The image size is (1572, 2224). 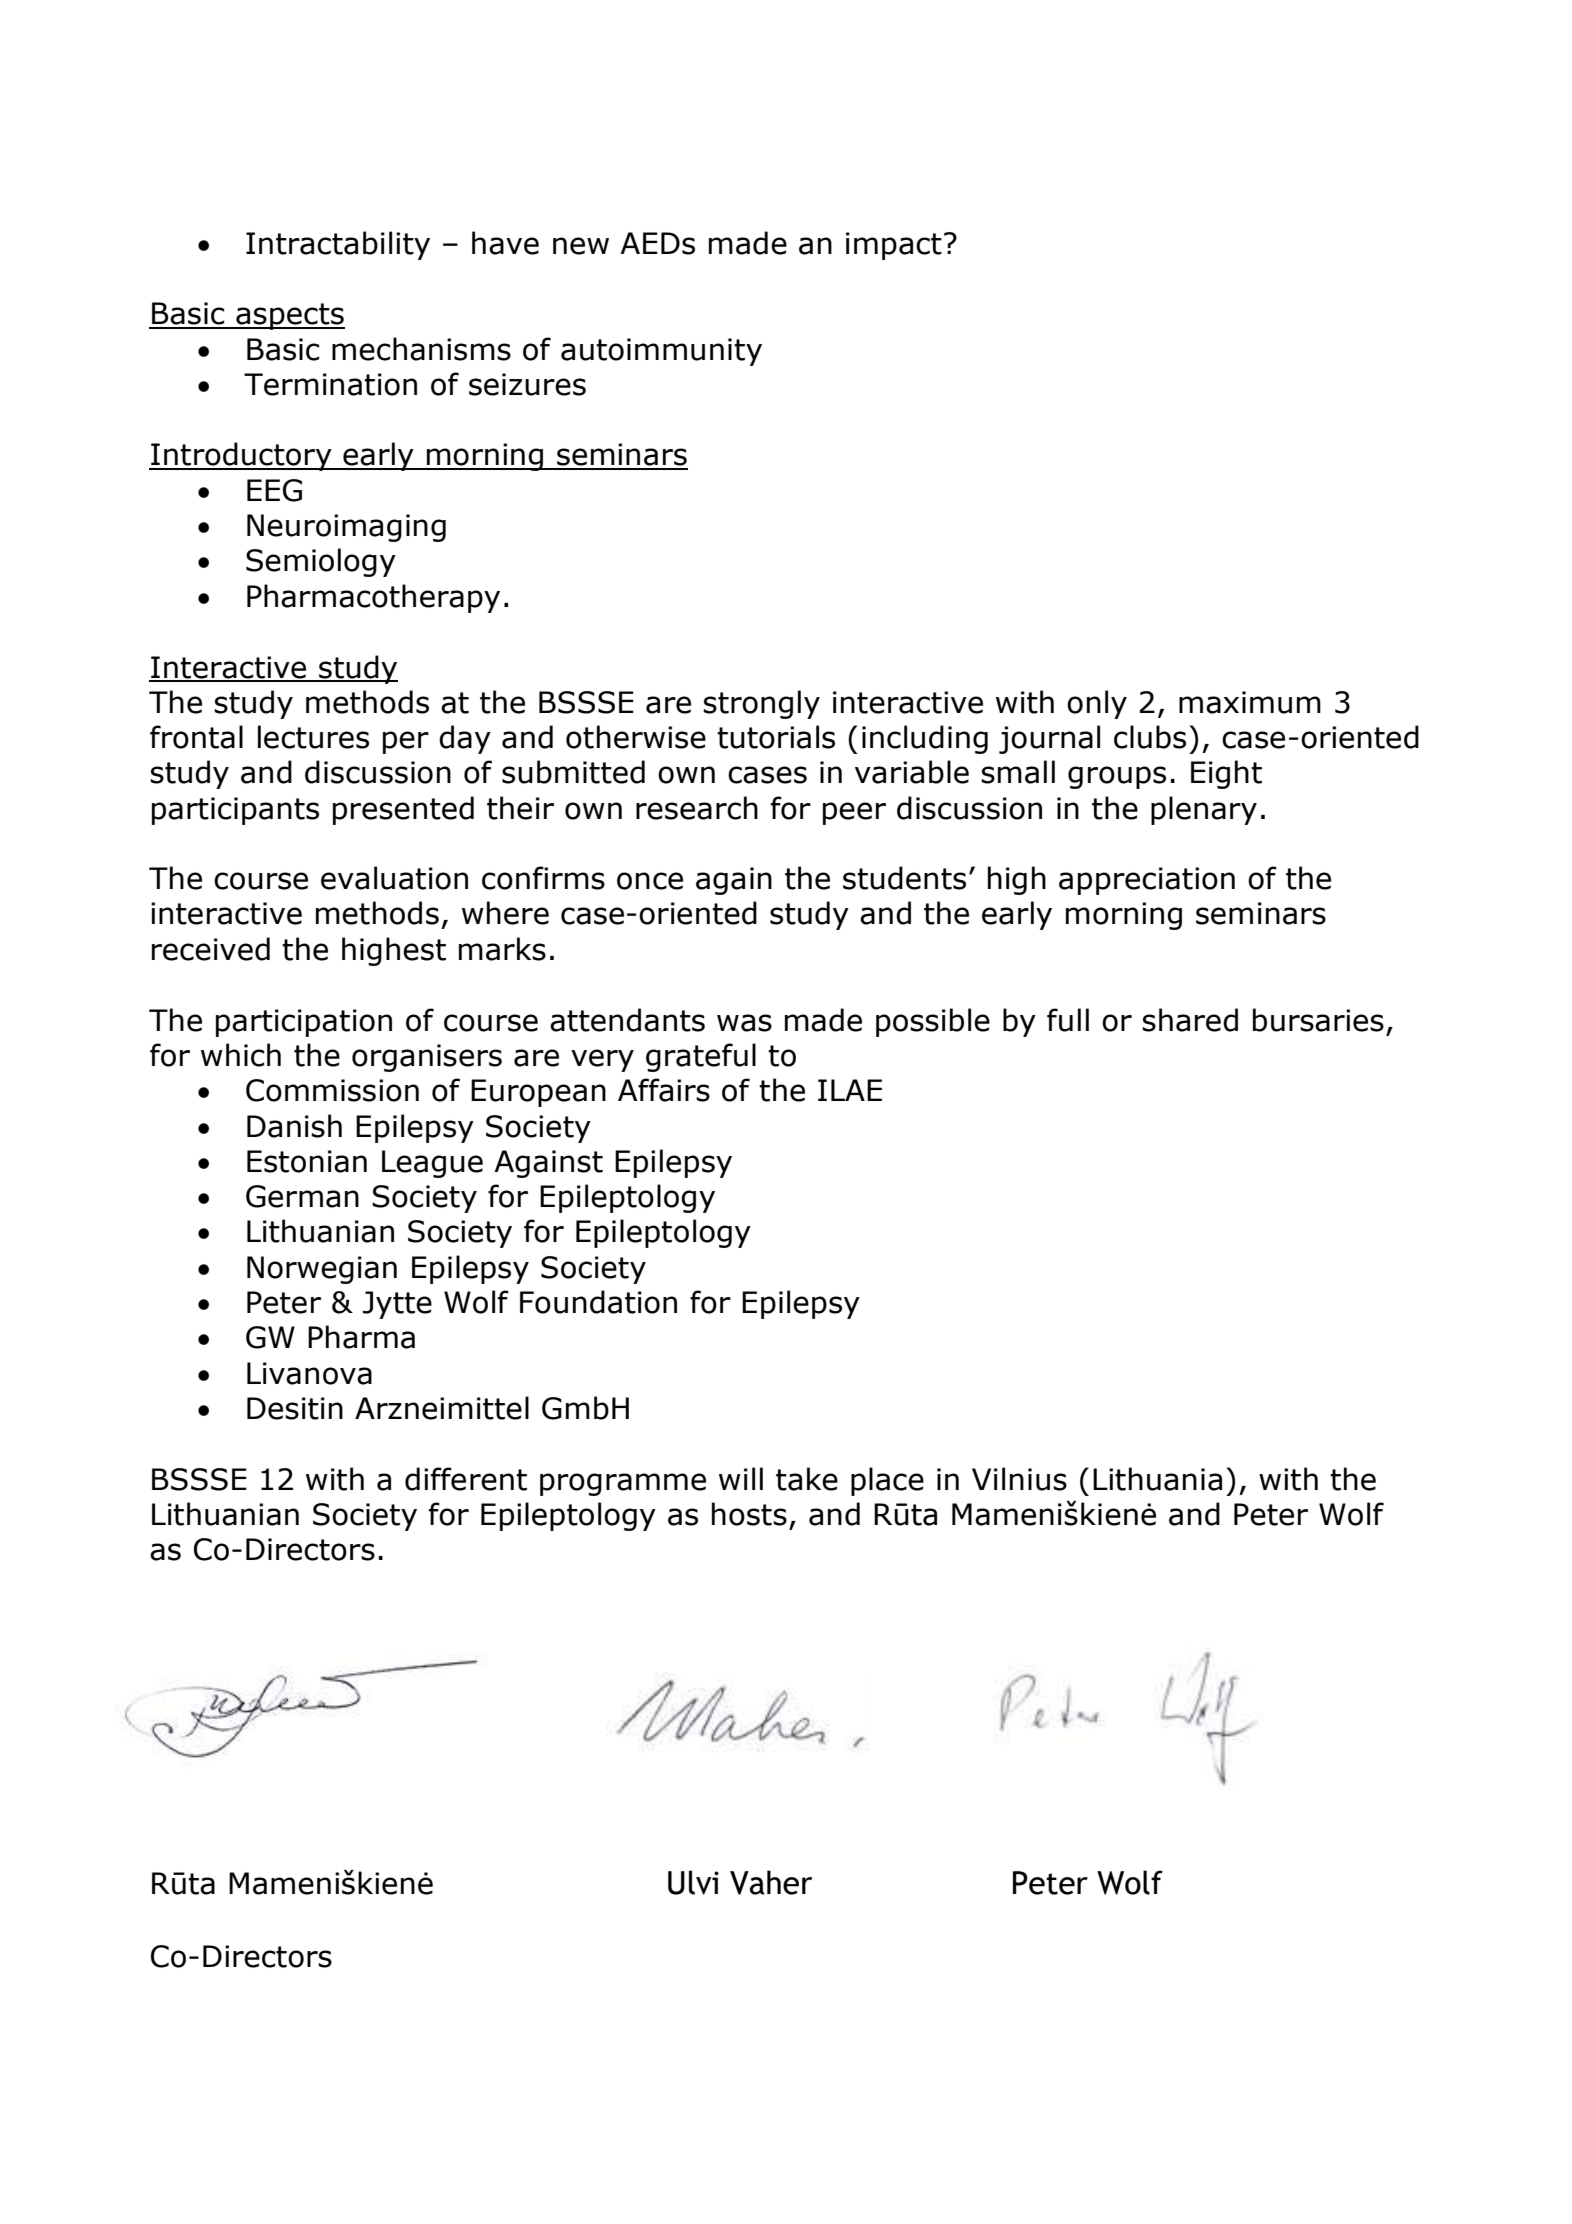 What do you see at coordinates (466, 1479) in the screenshot?
I see `different` at bounding box center [466, 1479].
